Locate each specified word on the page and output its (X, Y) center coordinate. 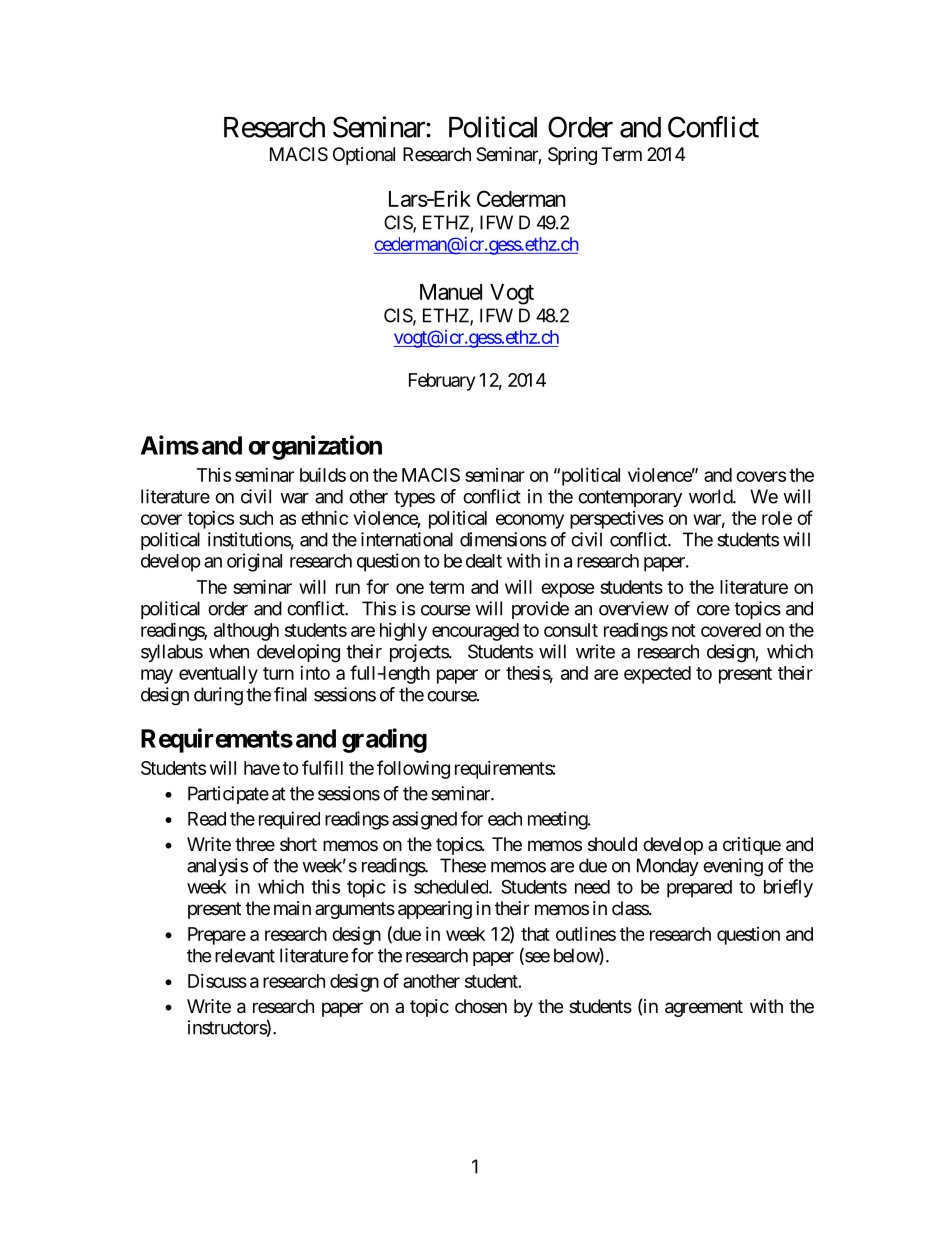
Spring (572, 156)
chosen (481, 1006)
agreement (704, 1008)
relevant (245, 955)
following (413, 769)
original (254, 562)
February (442, 382)
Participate (228, 795)
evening (733, 867)
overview (634, 608)
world (711, 496)
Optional (364, 156)
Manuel (451, 292)
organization (315, 447)
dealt (484, 561)
